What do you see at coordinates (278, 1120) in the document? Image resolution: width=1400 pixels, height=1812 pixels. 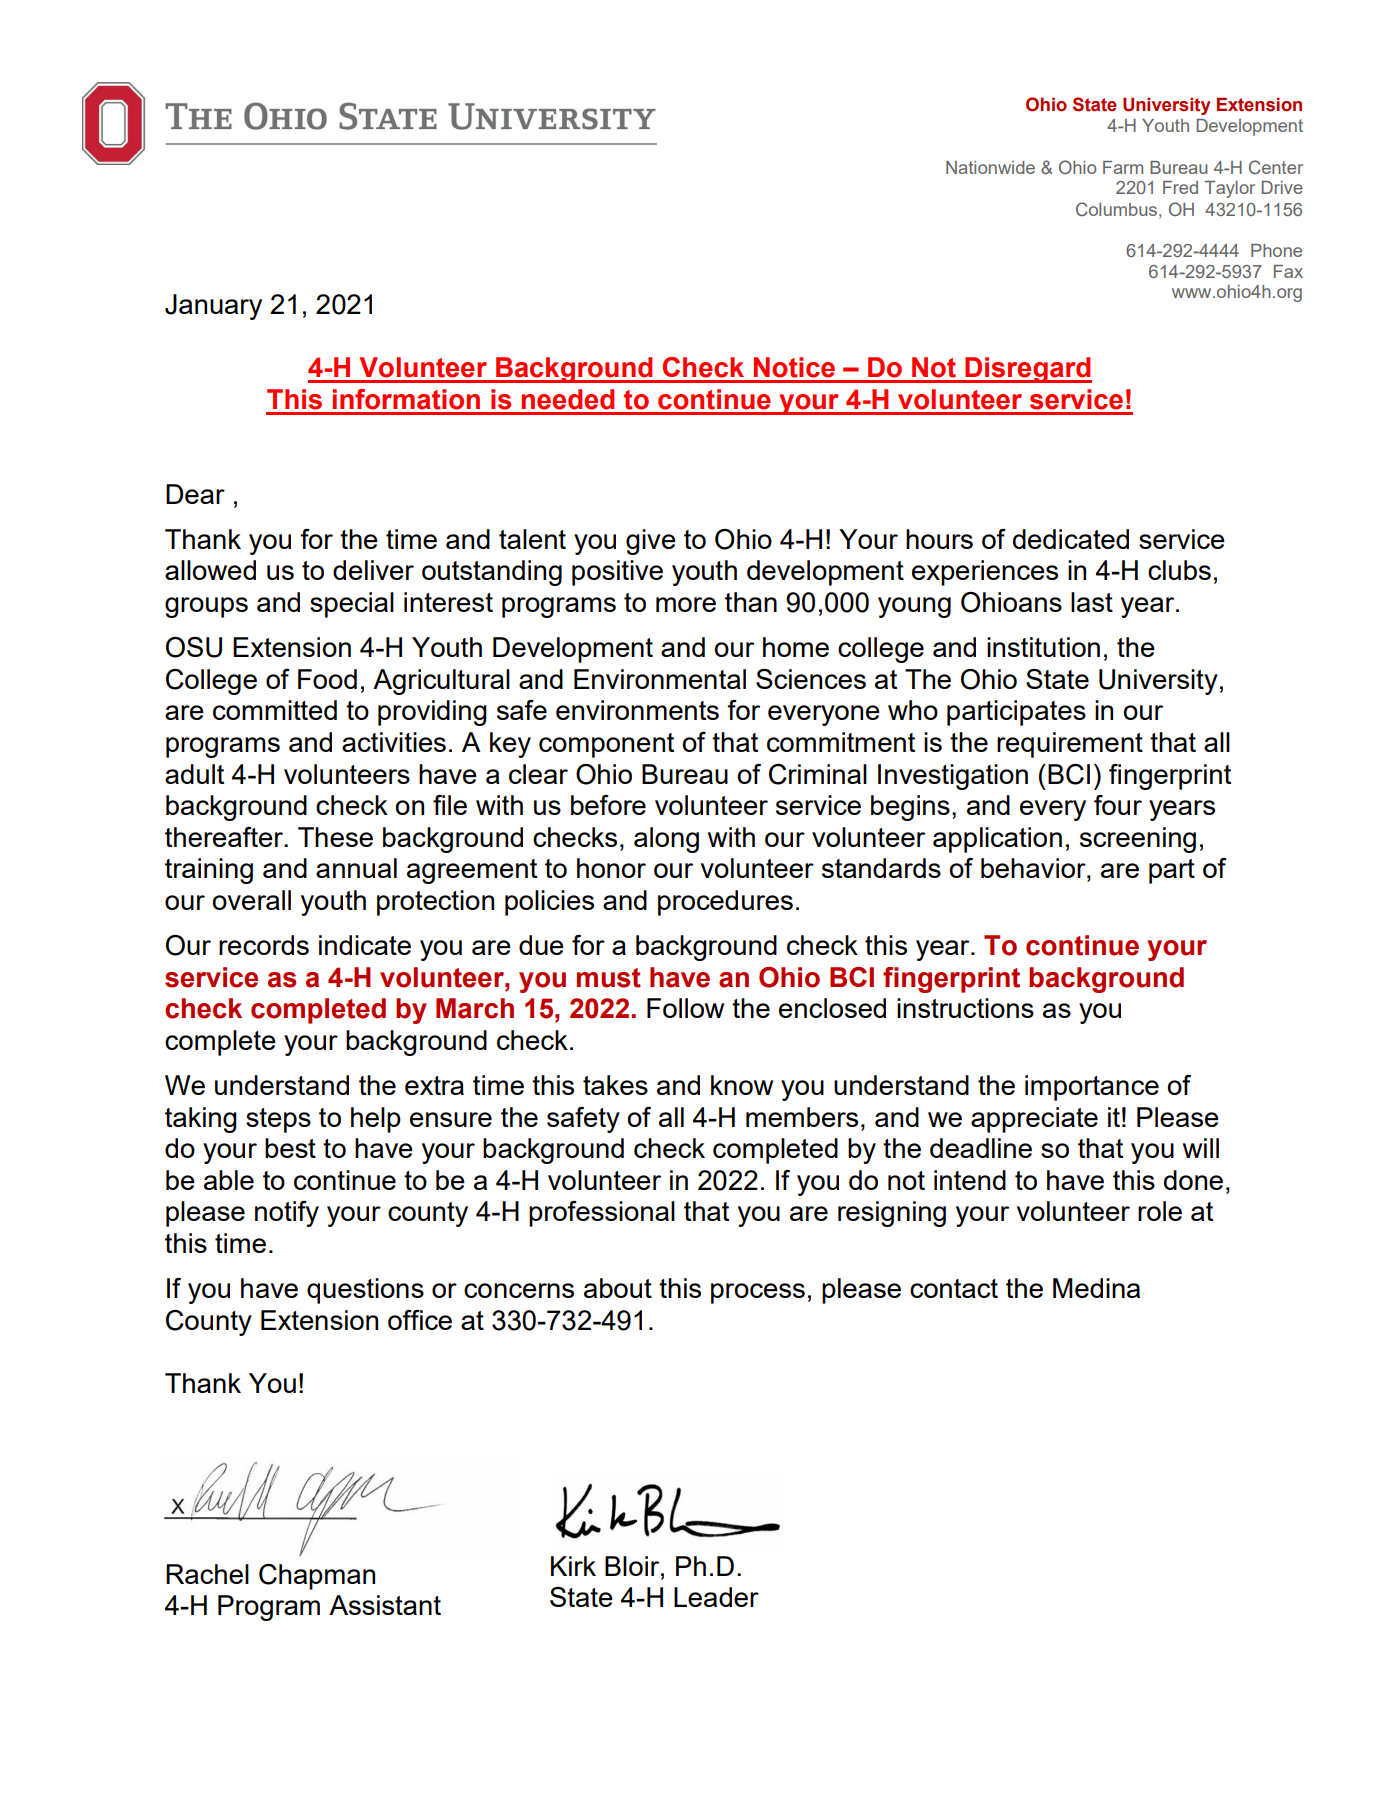 I see `steps` at bounding box center [278, 1120].
